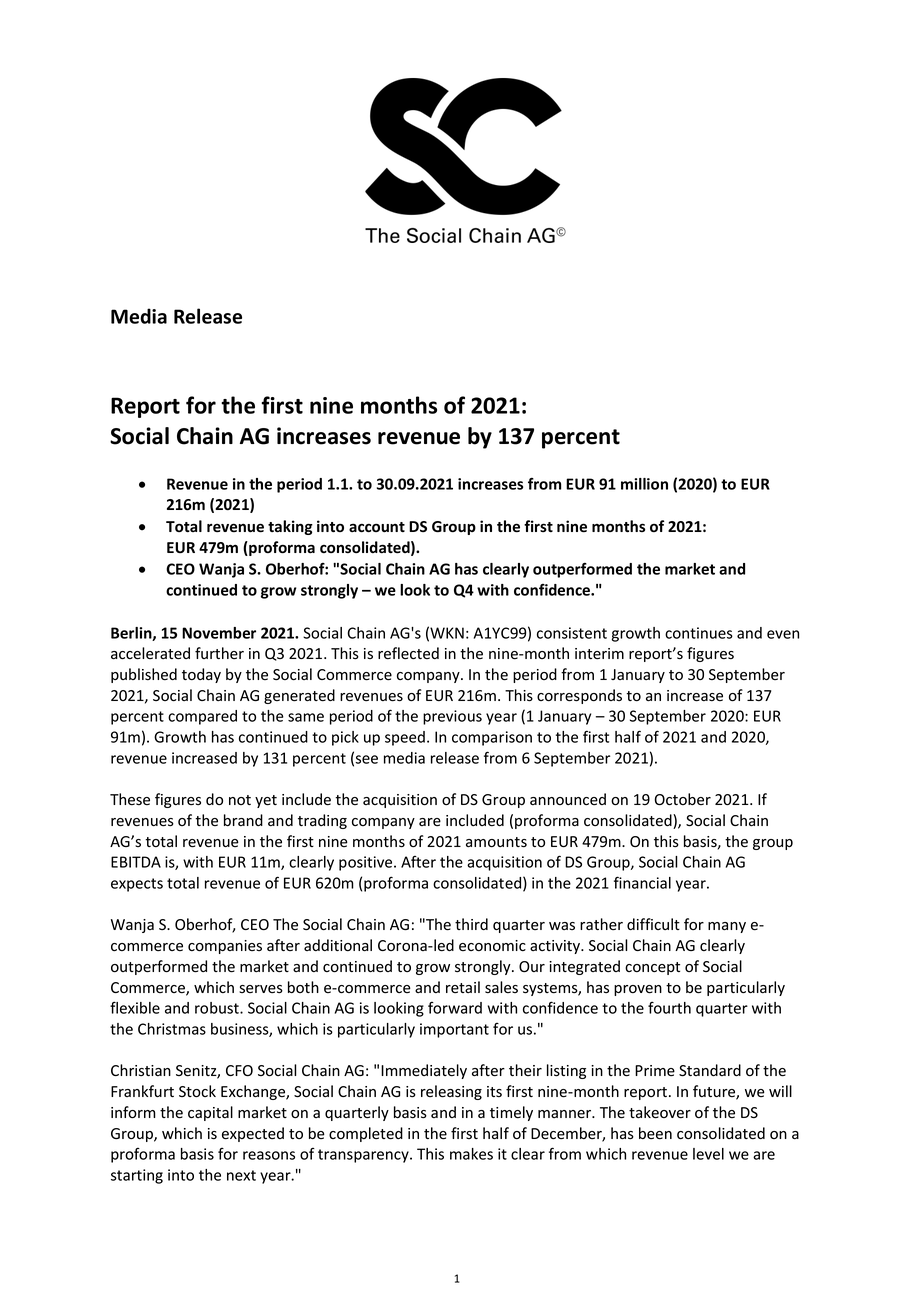 The width and height of the document is (924, 1308). I want to click on amounts, so click(496, 842).
